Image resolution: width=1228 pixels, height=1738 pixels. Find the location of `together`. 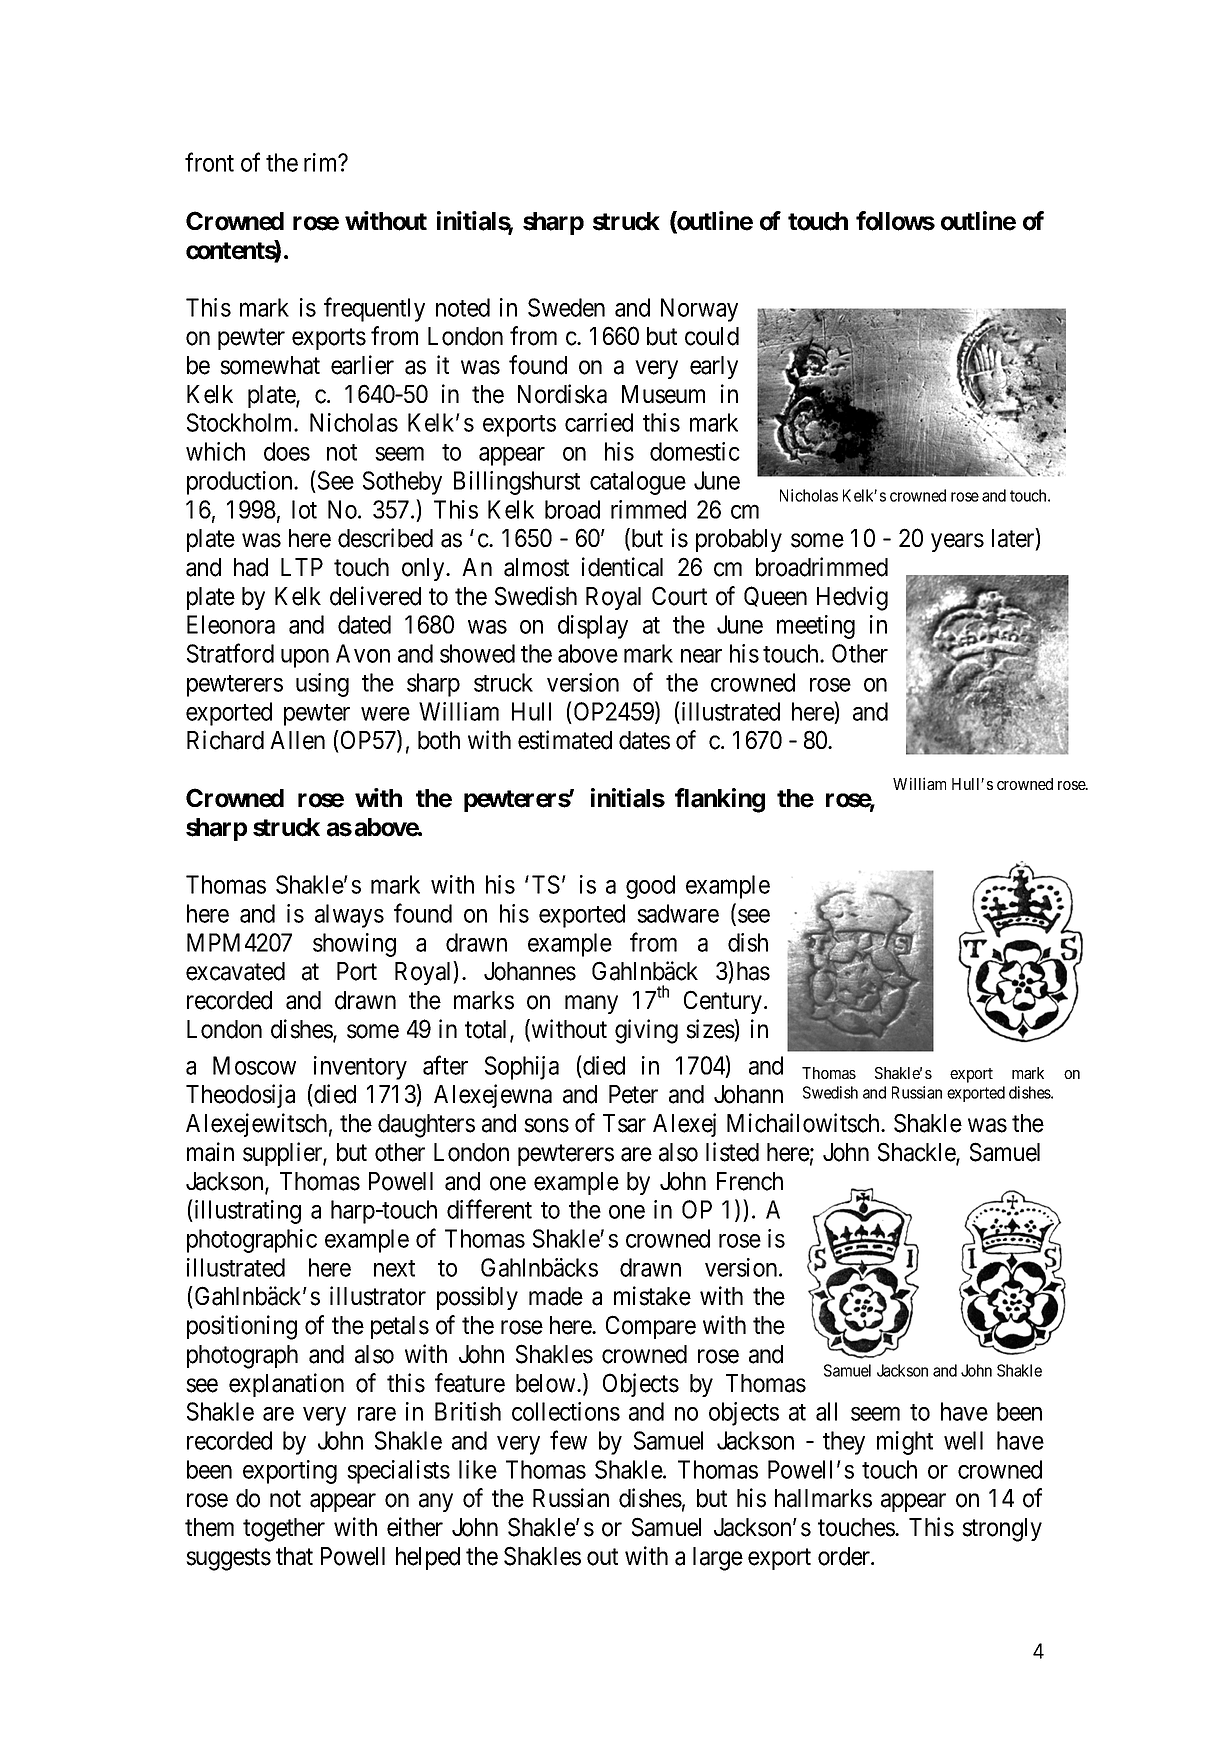

together is located at coordinates (284, 1530).
